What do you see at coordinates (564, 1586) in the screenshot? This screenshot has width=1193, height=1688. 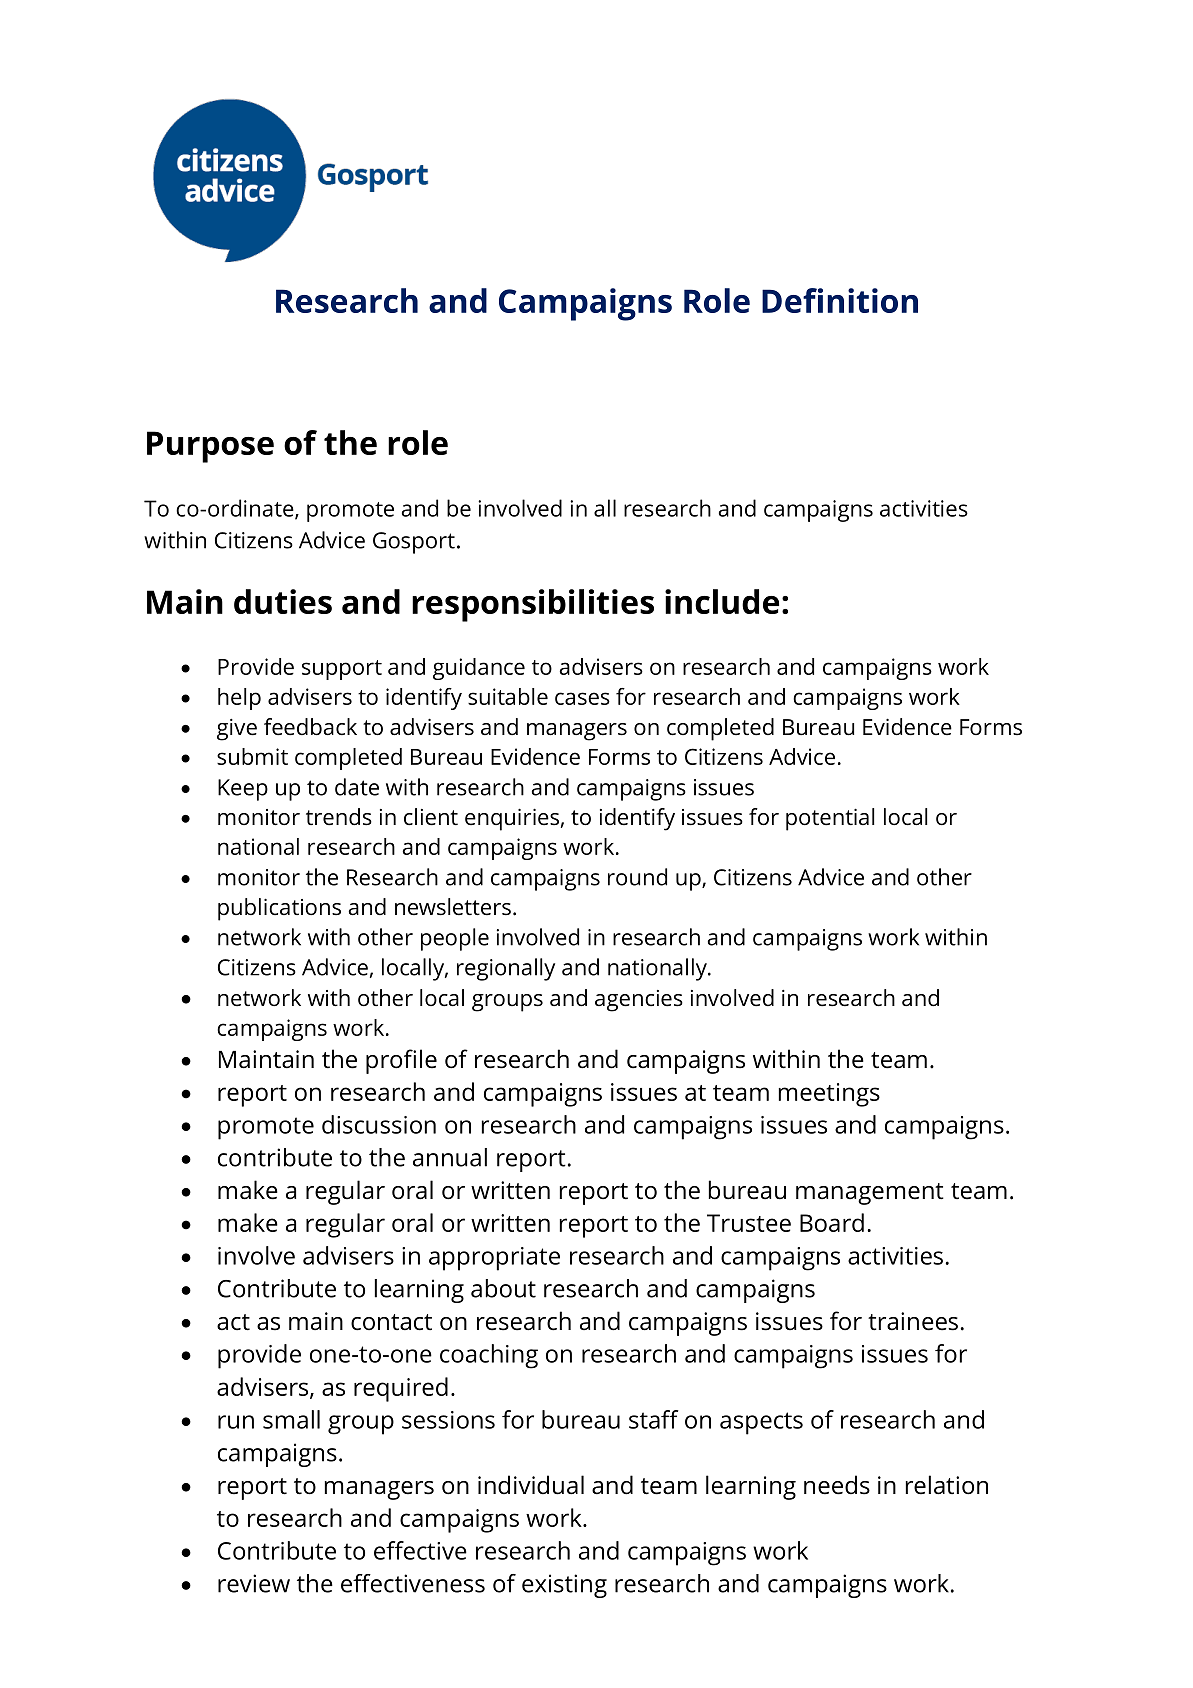 I see `existing` at bounding box center [564, 1586].
